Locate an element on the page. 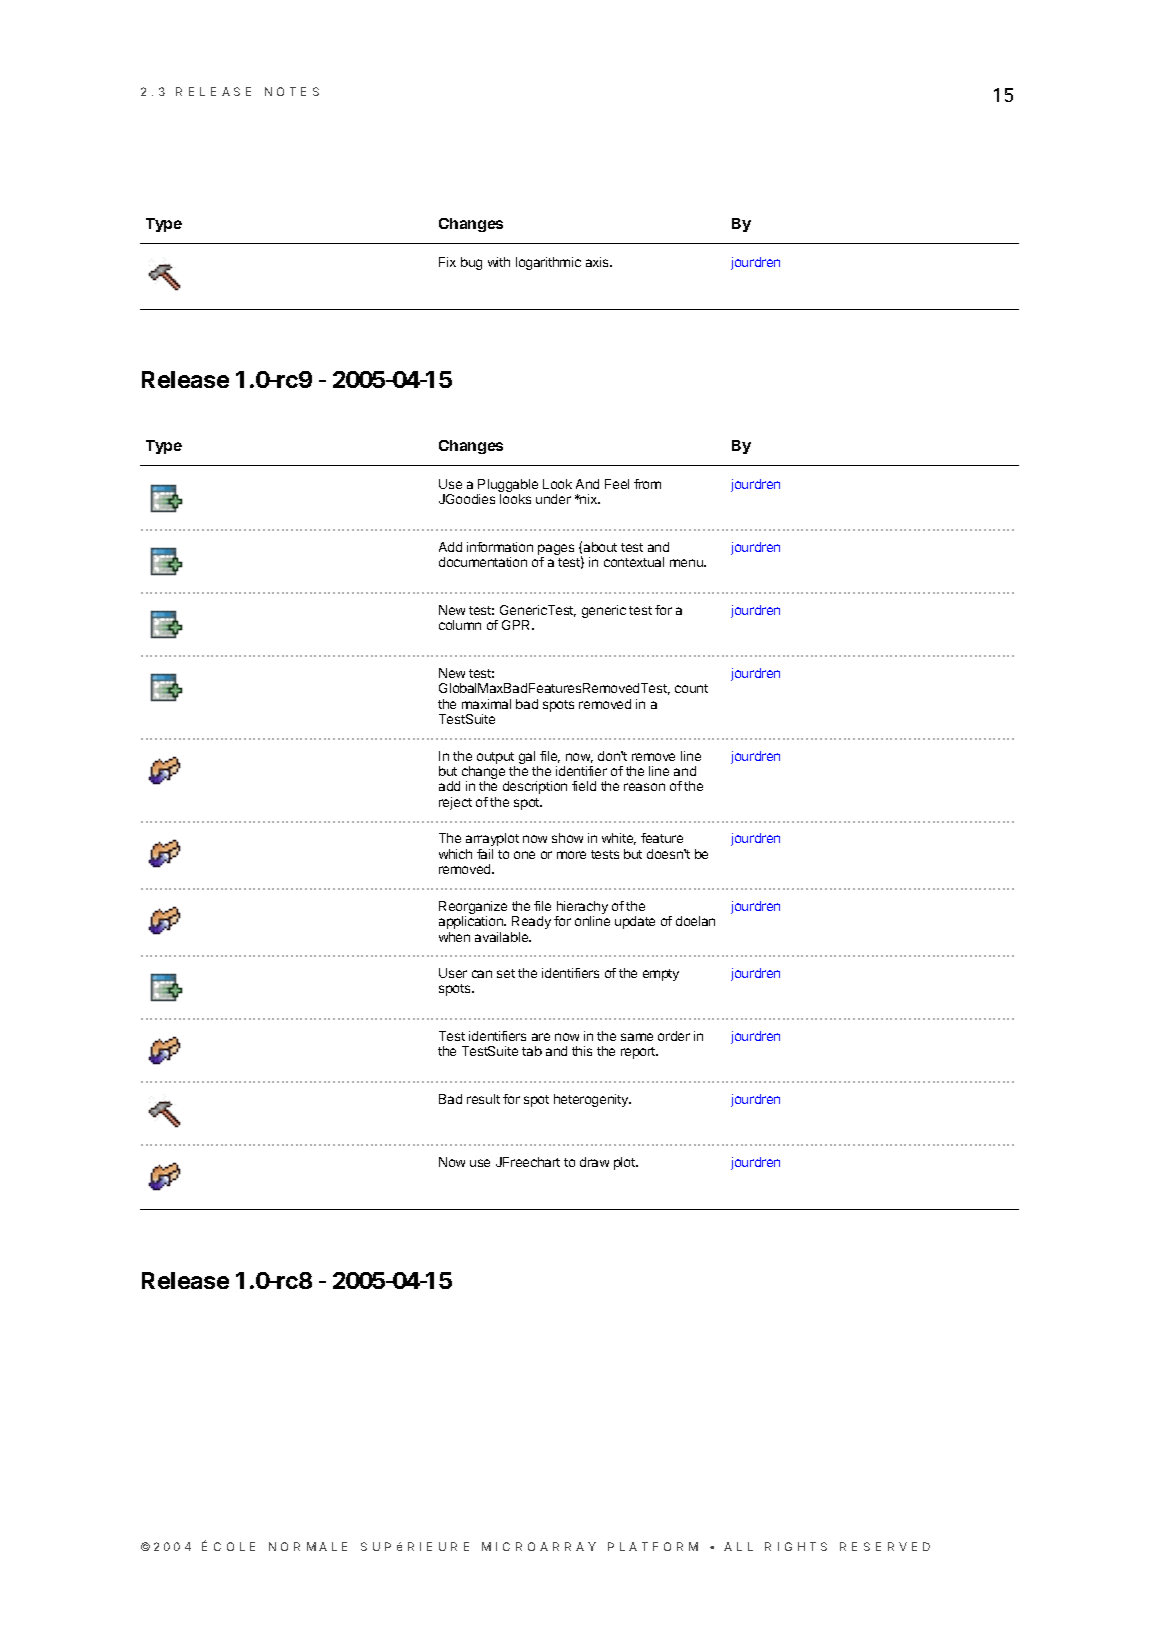  order is located at coordinates (674, 1036).
